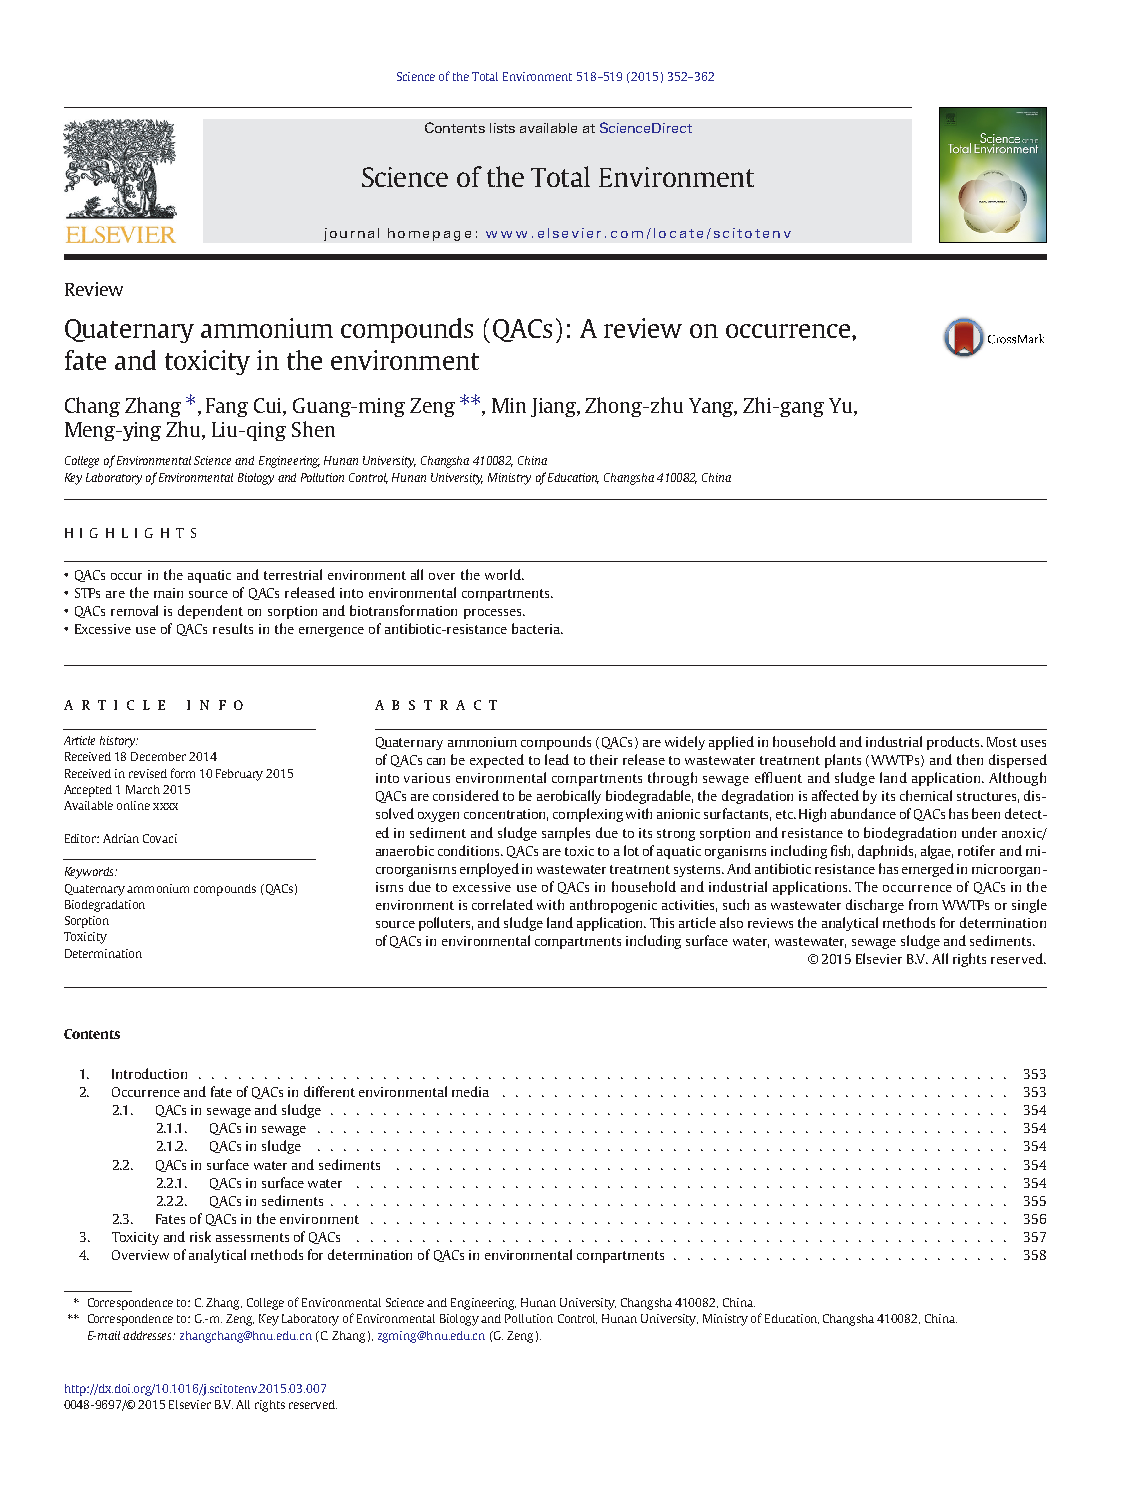  I want to click on December, so click(158, 756).
